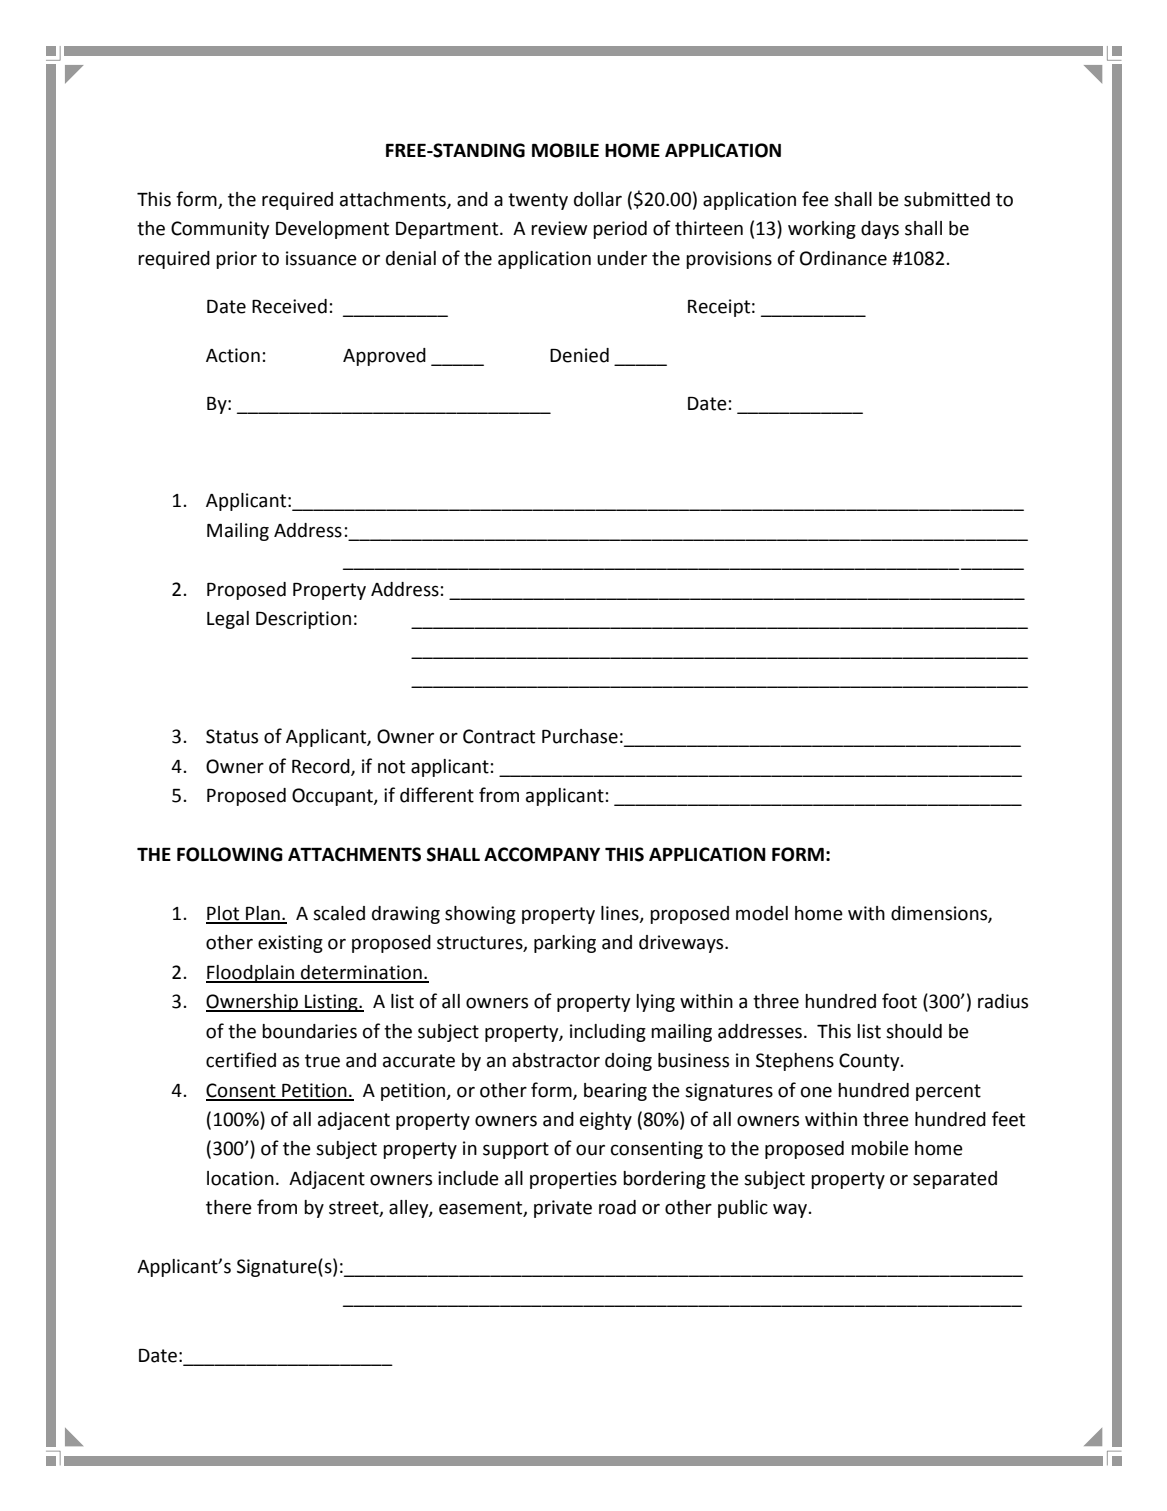 The width and height of the image is (1167, 1511). Describe the element at coordinates (620, 230) in the image. I see `period` at that location.
